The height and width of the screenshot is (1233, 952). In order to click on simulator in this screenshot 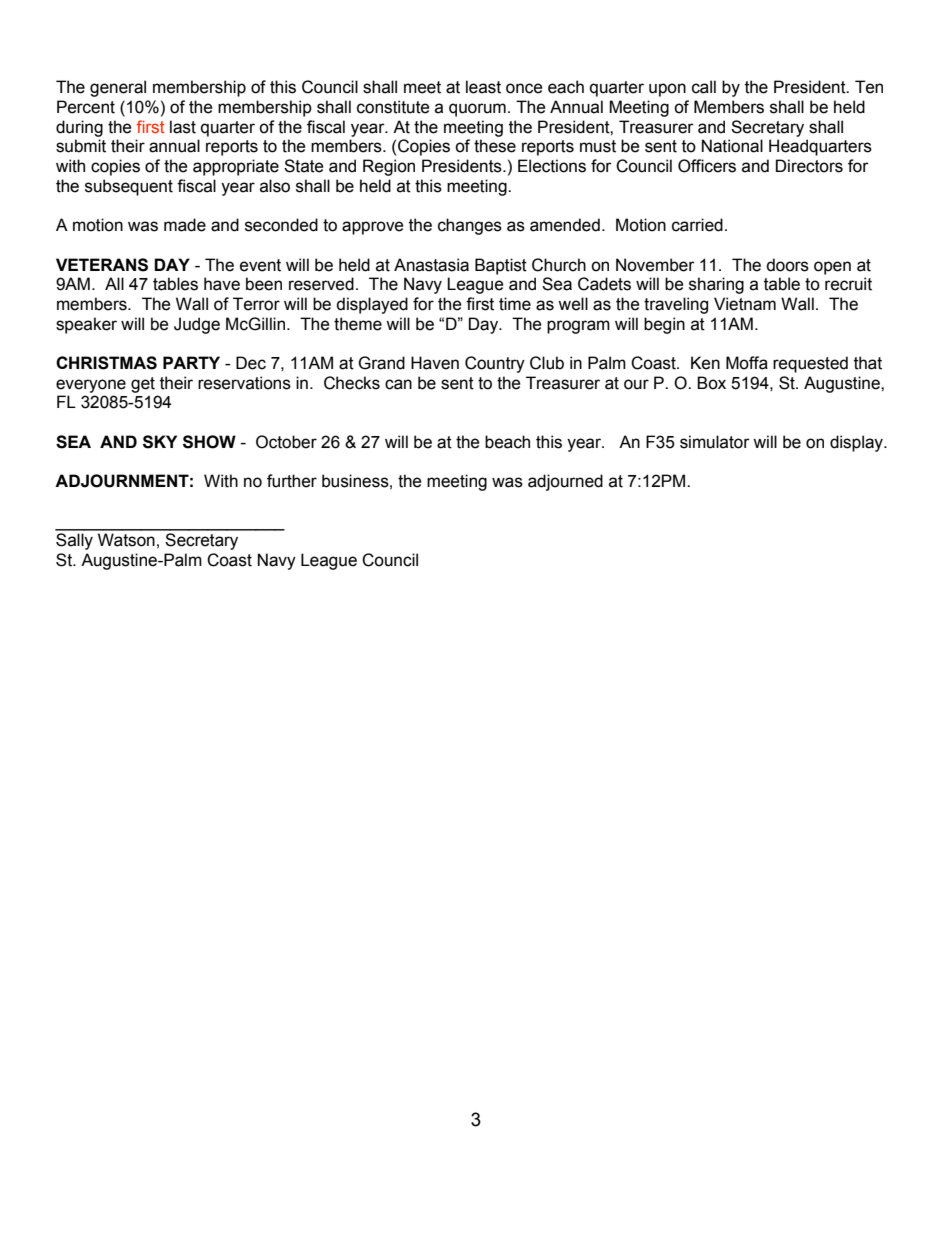, I will do `click(715, 442)`.
